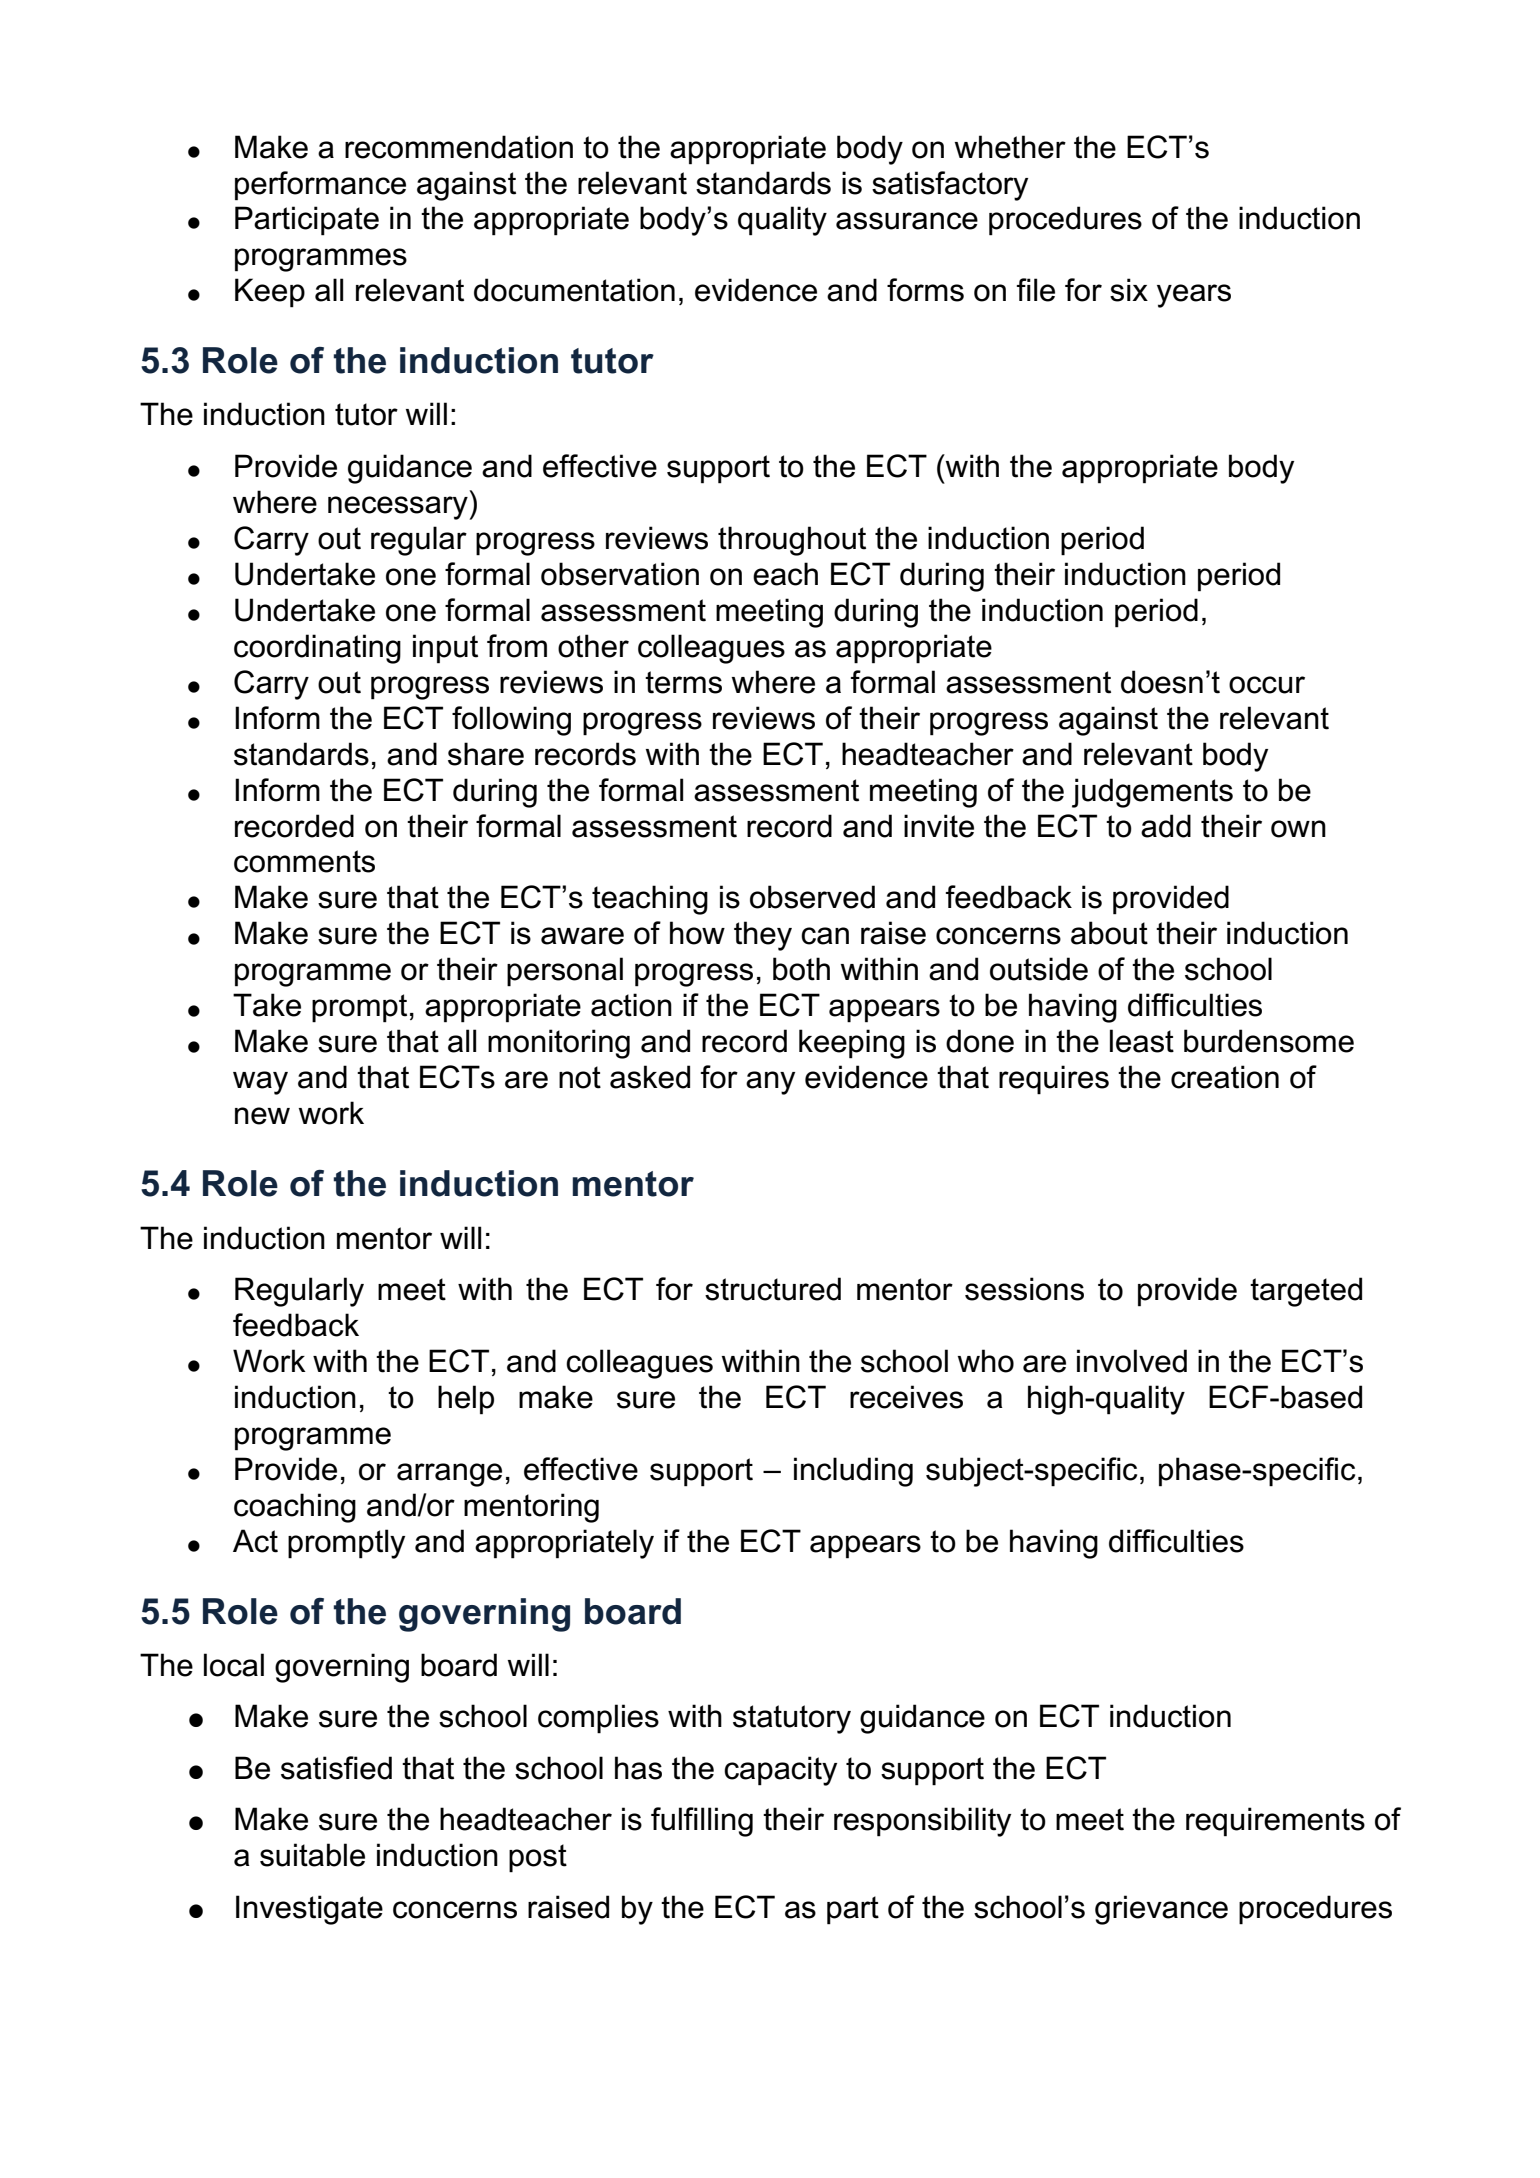  What do you see at coordinates (773, 1289) in the page?
I see `structured` at bounding box center [773, 1289].
